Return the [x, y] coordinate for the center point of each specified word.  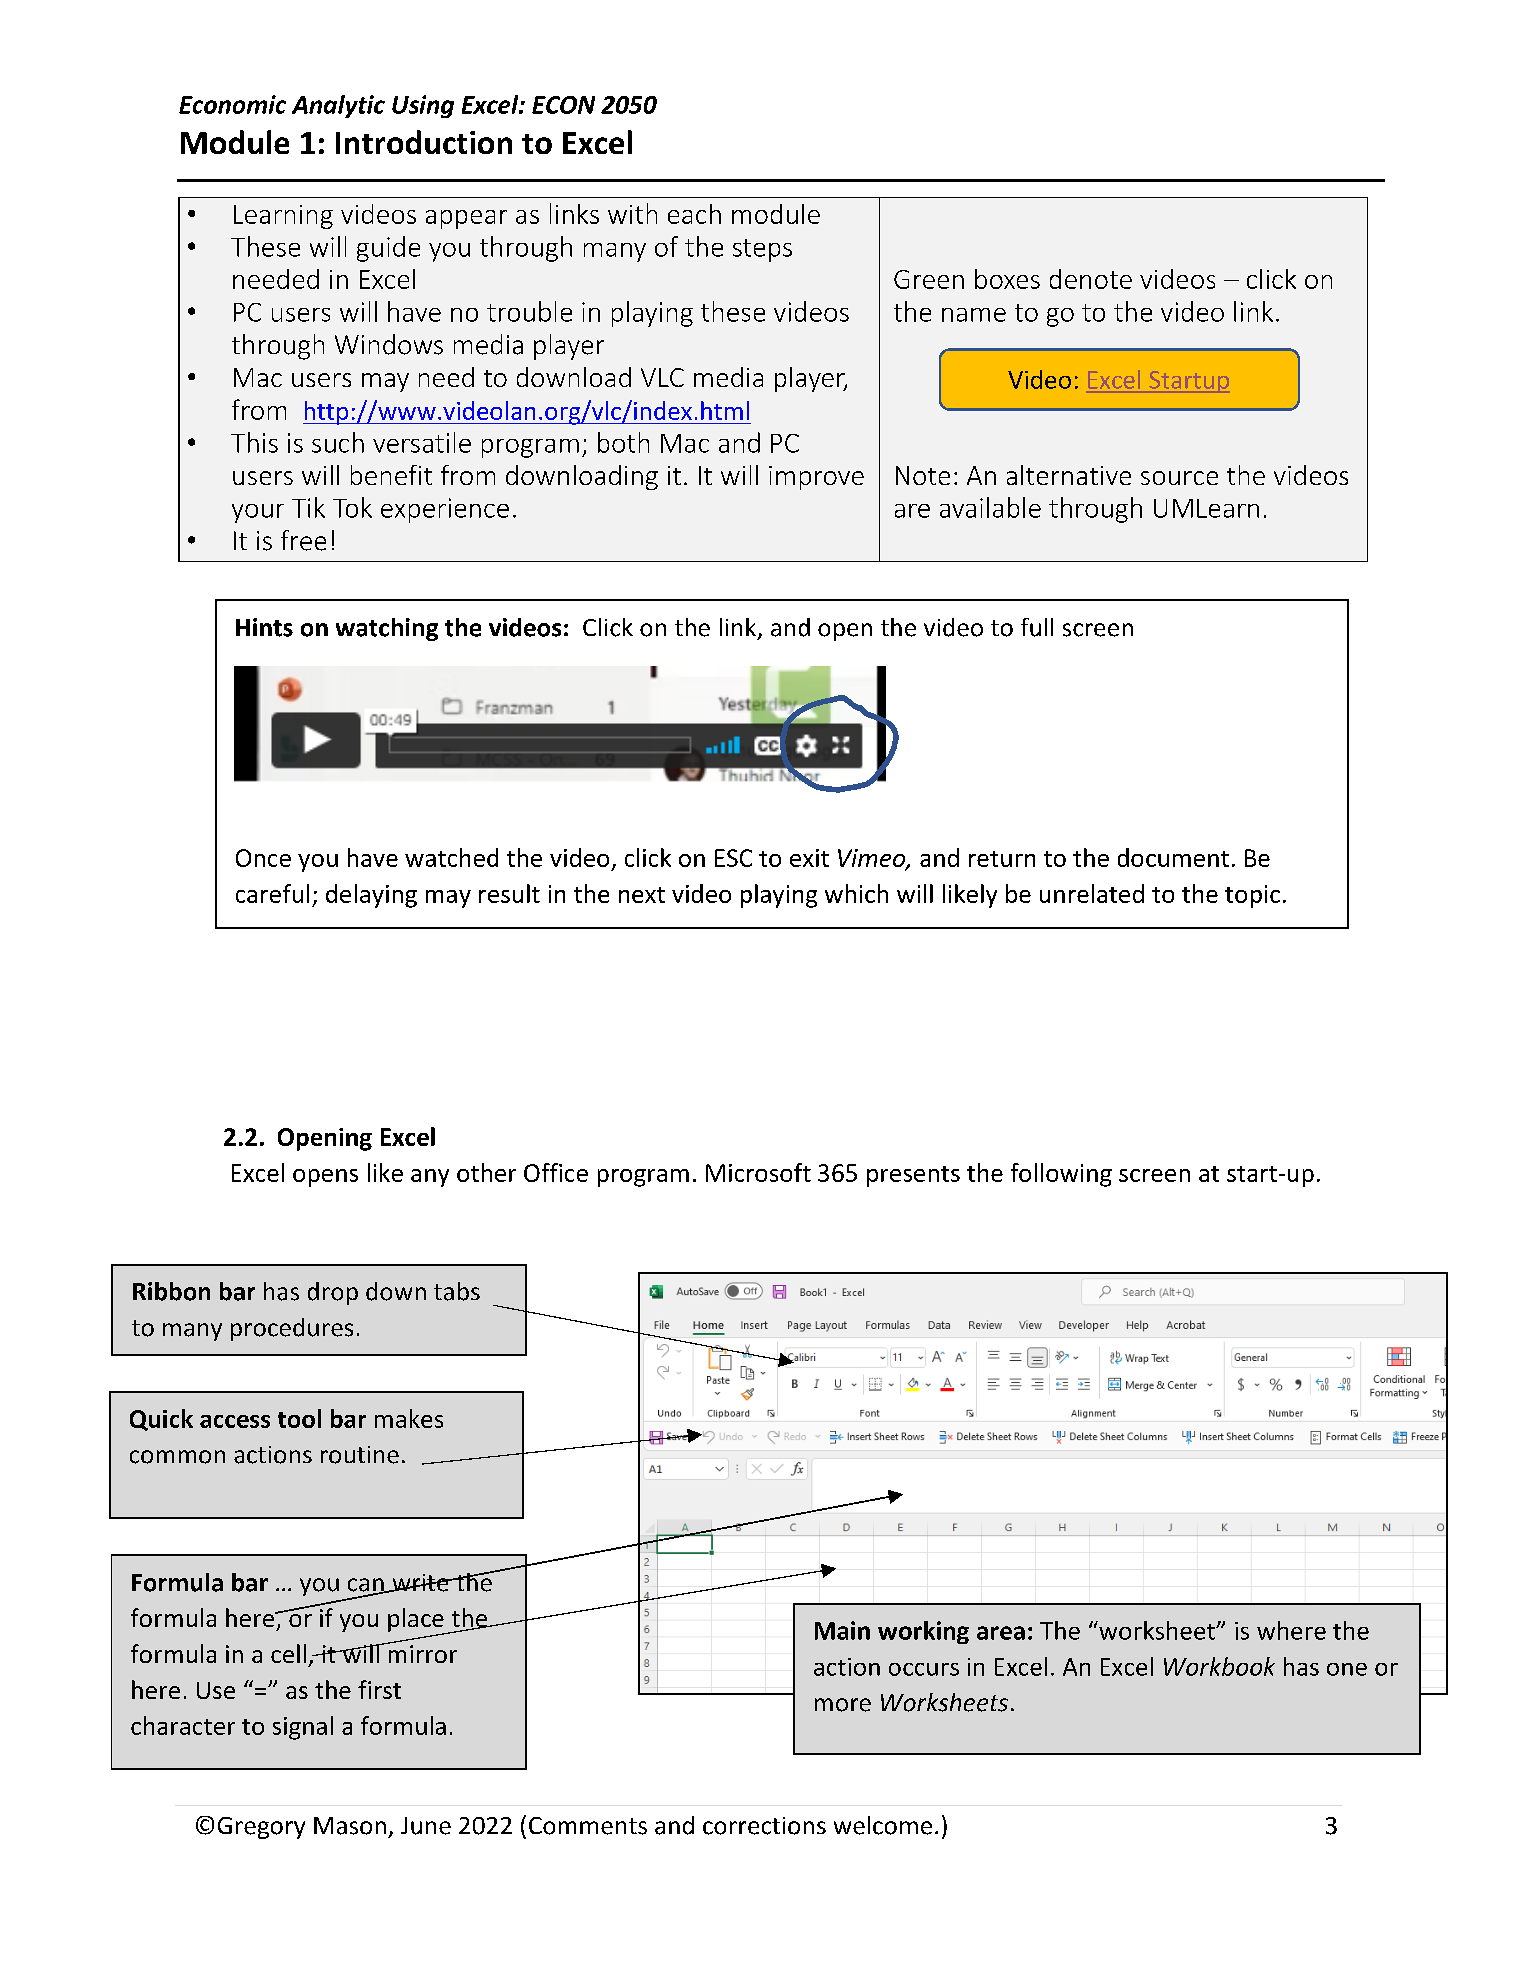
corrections [764, 1826]
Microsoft [758, 1172]
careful [272, 893]
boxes [1007, 279]
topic [1252, 896]
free [303, 540]
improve [816, 478]
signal [303, 1728]
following [1061, 1175]
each [694, 214]
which [856, 893]
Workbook [1219, 1666]
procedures [292, 1329]
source [1179, 478]
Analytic [338, 106]
